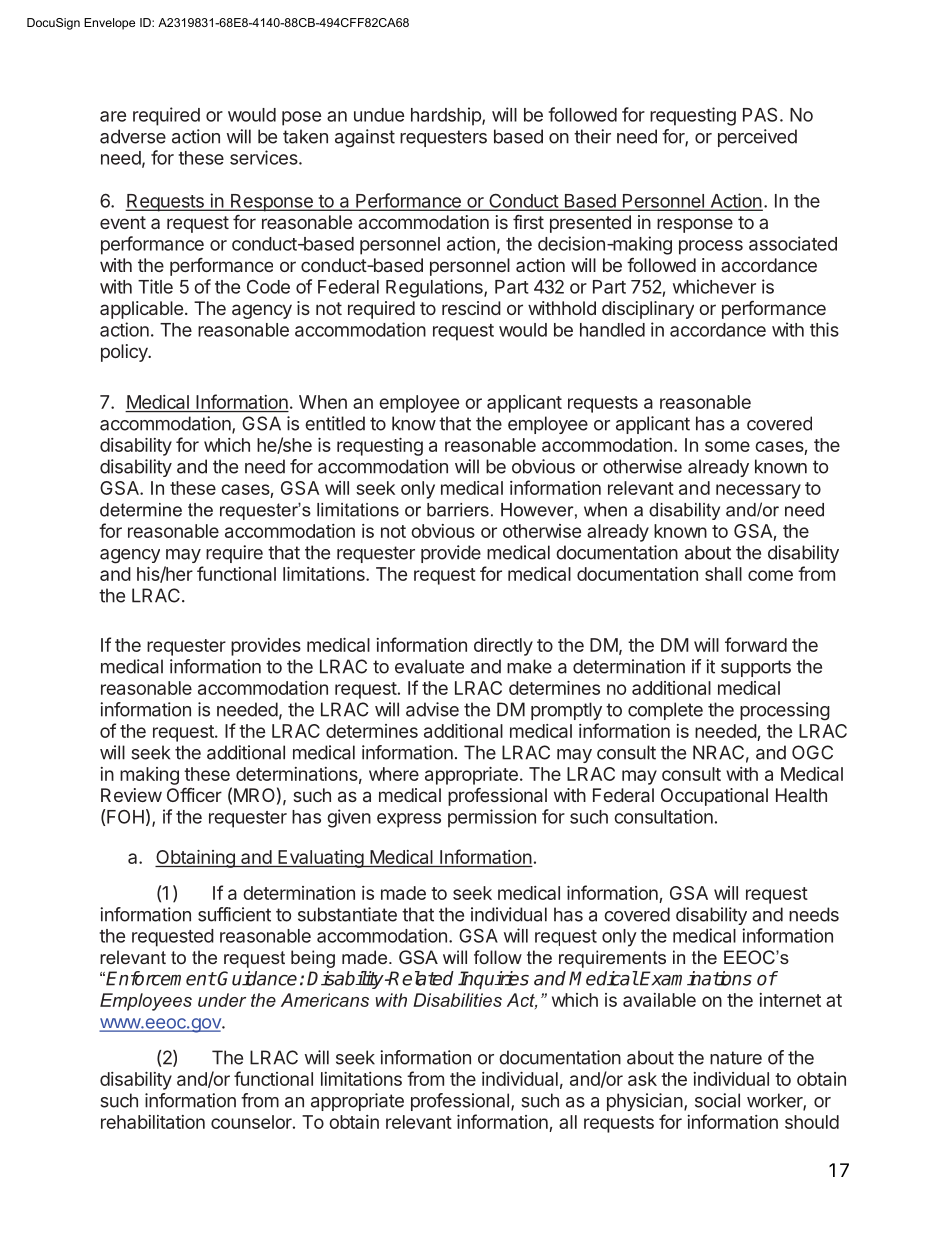 The width and height of the page is (952, 1233). I want to click on some, so click(727, 446).
